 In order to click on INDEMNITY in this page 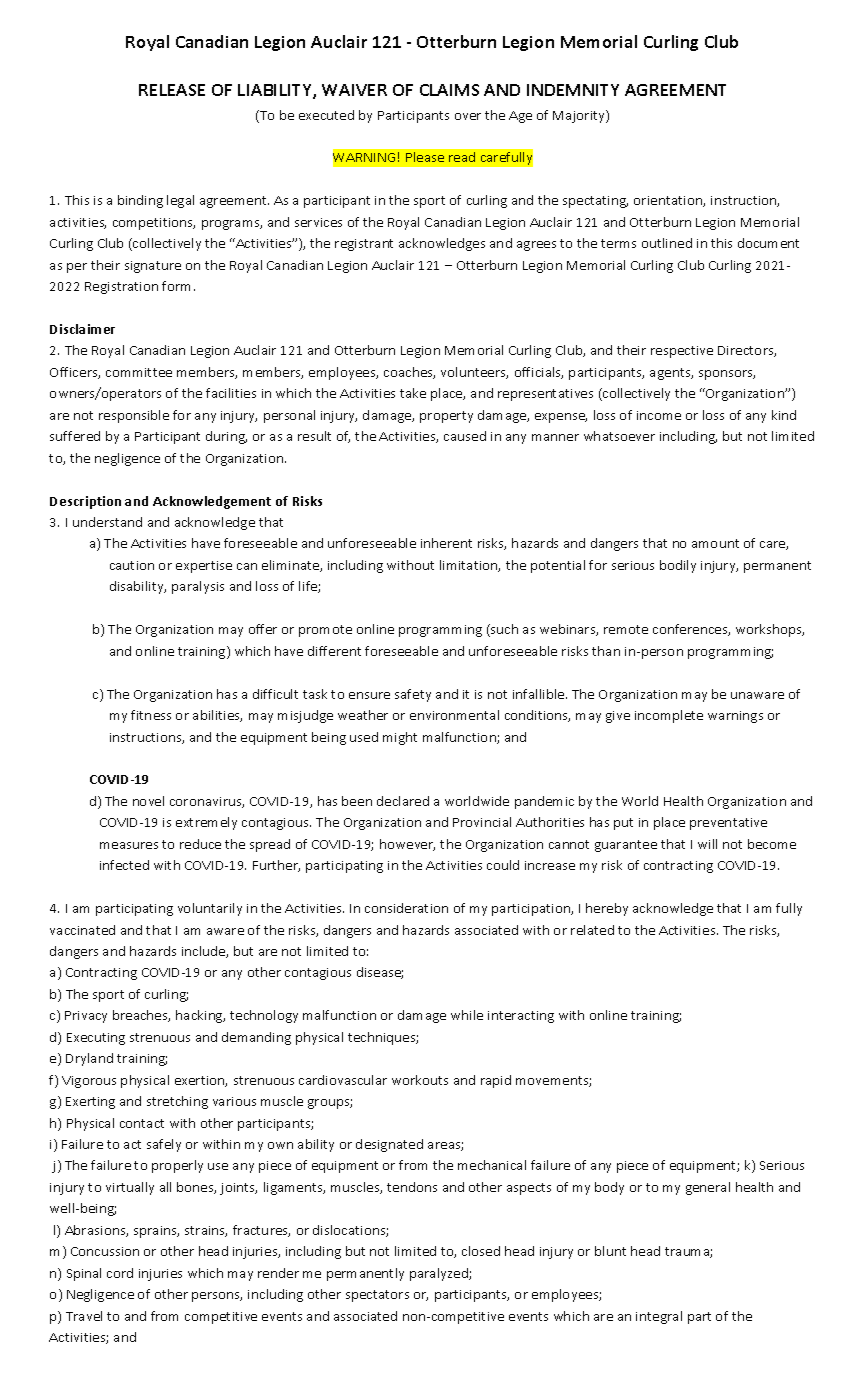, I will do `click(573, 90)`.
